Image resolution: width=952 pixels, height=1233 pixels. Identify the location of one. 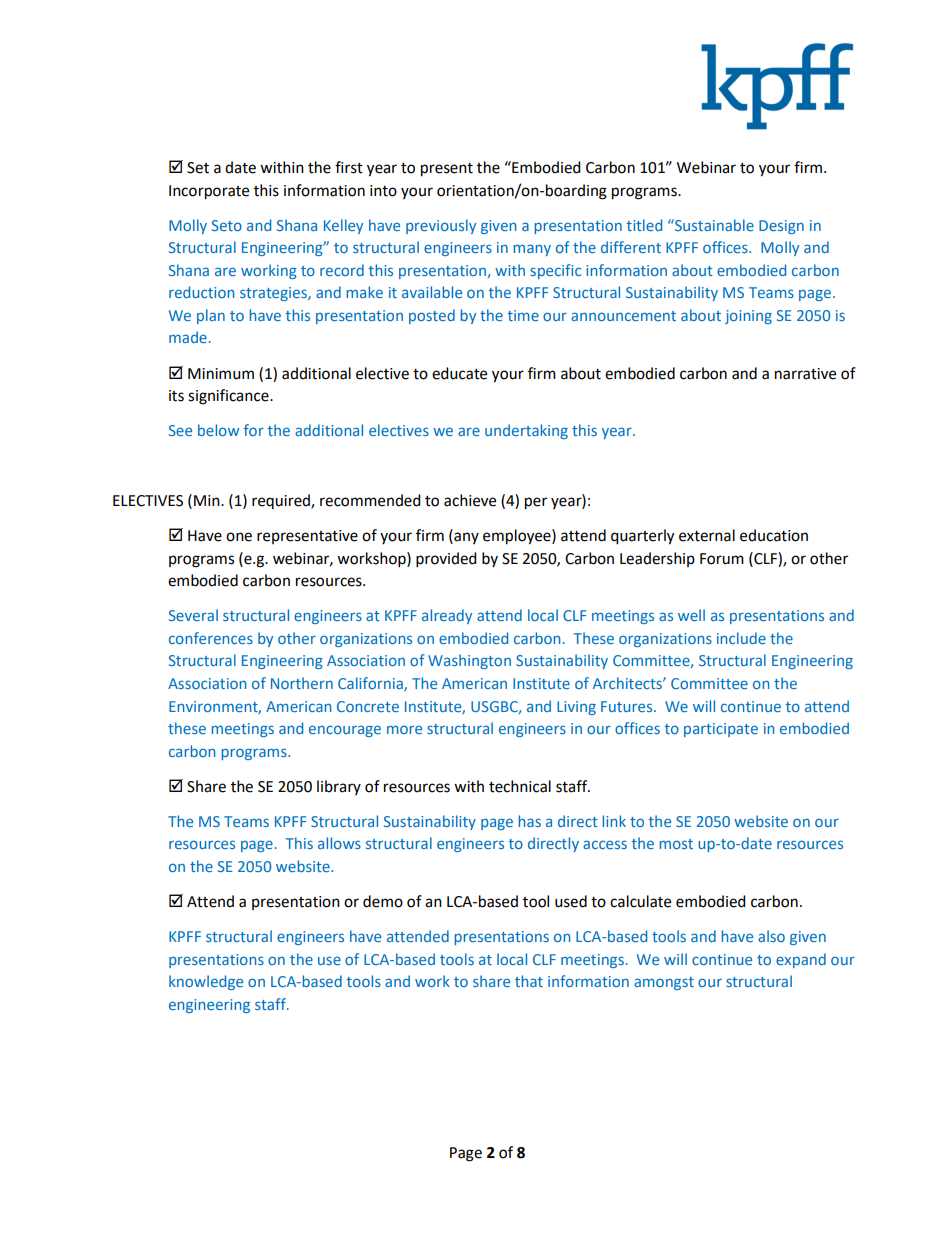
(239, 537).
